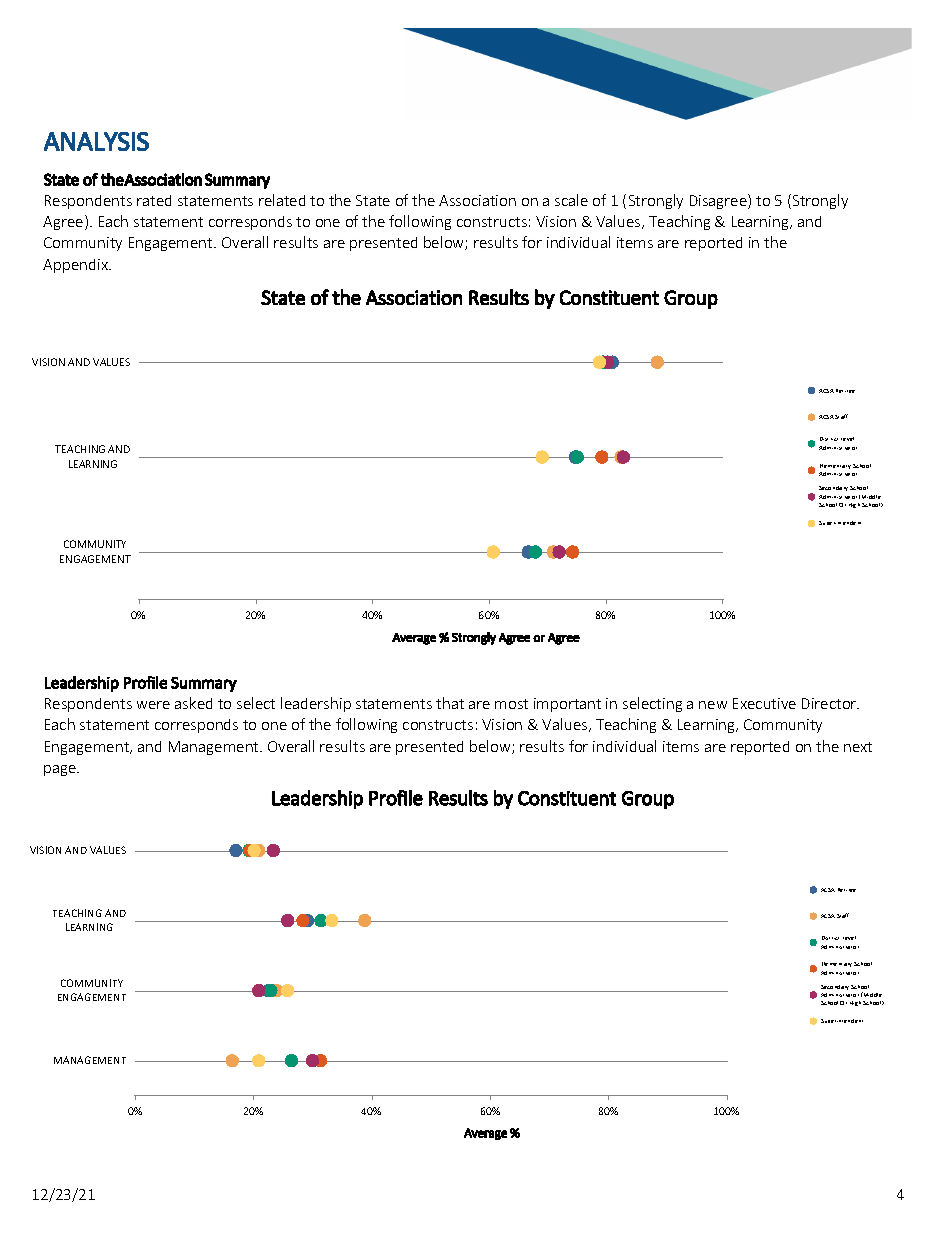  I want to click on new, so click(713, 705).
